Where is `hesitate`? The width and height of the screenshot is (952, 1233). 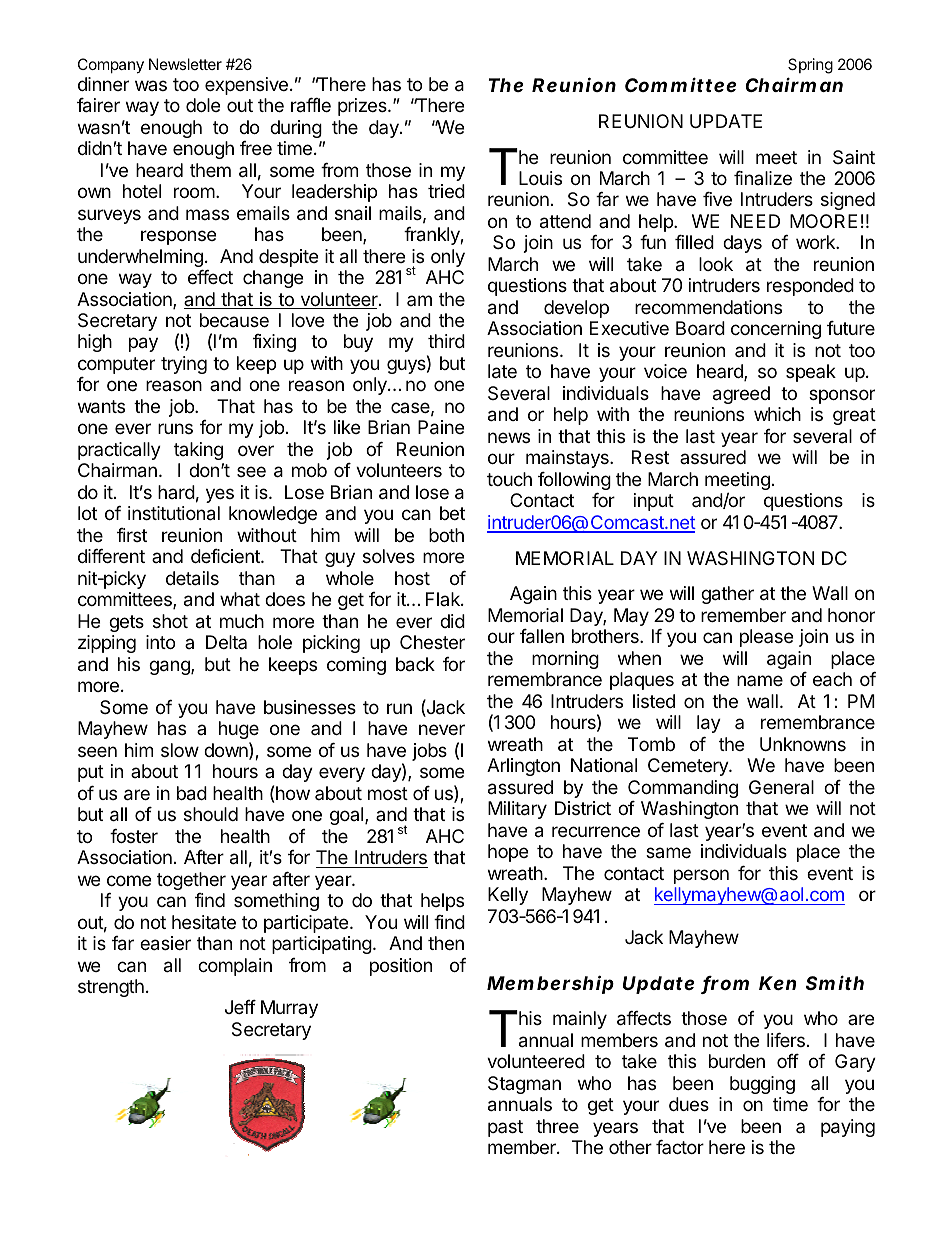
hesitate is located at coordinates (204, 922).
